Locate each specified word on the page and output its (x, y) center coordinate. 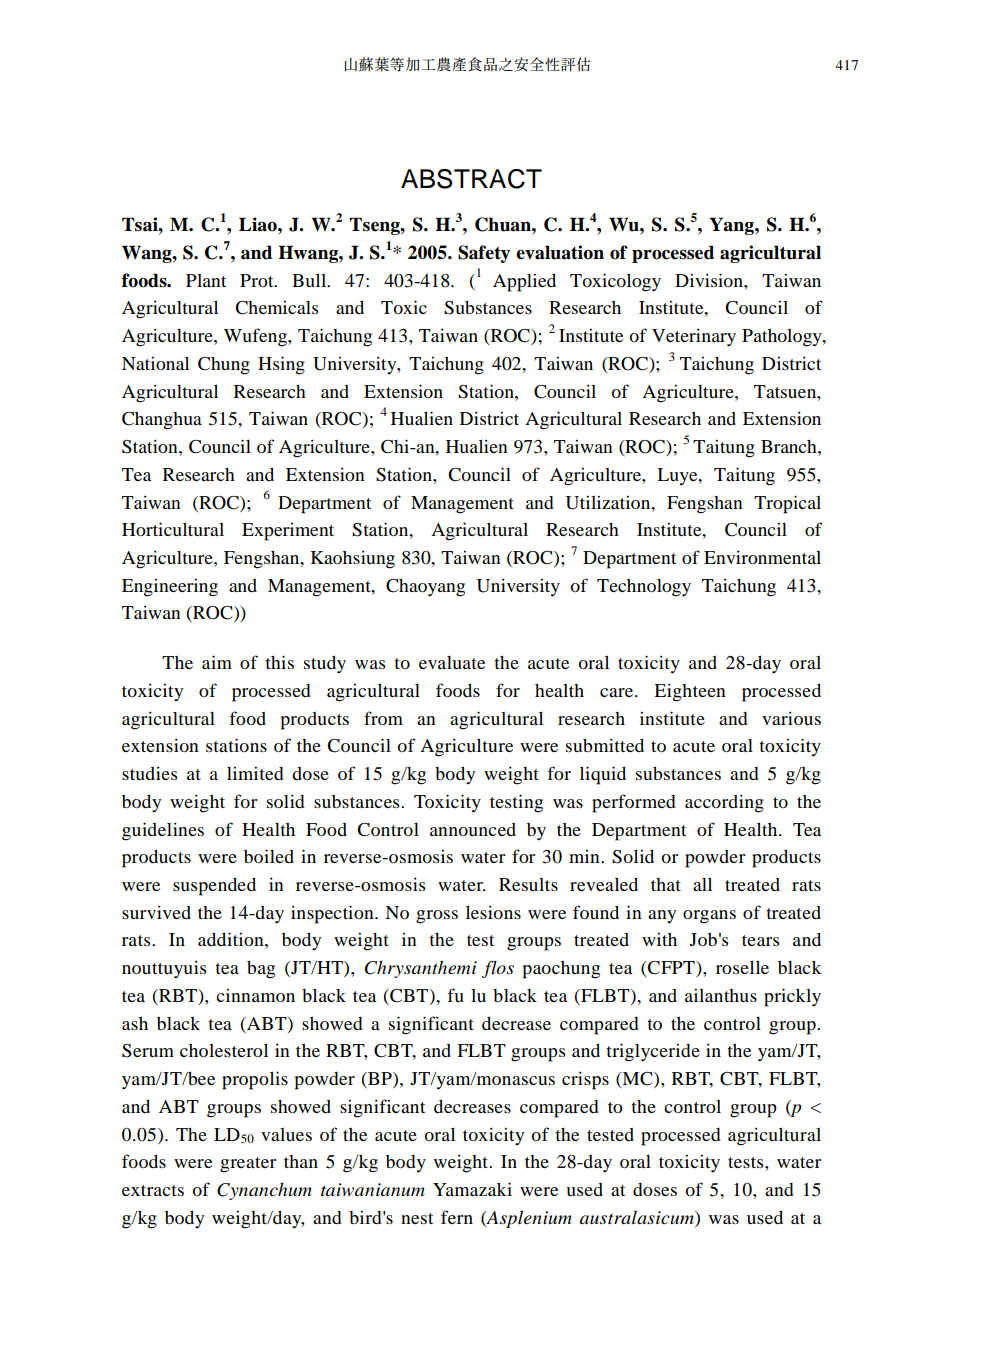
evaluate (452, 662)
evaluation (560, 252)
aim (217, 662)
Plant (206, 280)
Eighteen (690, 693)
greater (248, 1165)
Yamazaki (472, 1189)
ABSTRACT (471, 179)
